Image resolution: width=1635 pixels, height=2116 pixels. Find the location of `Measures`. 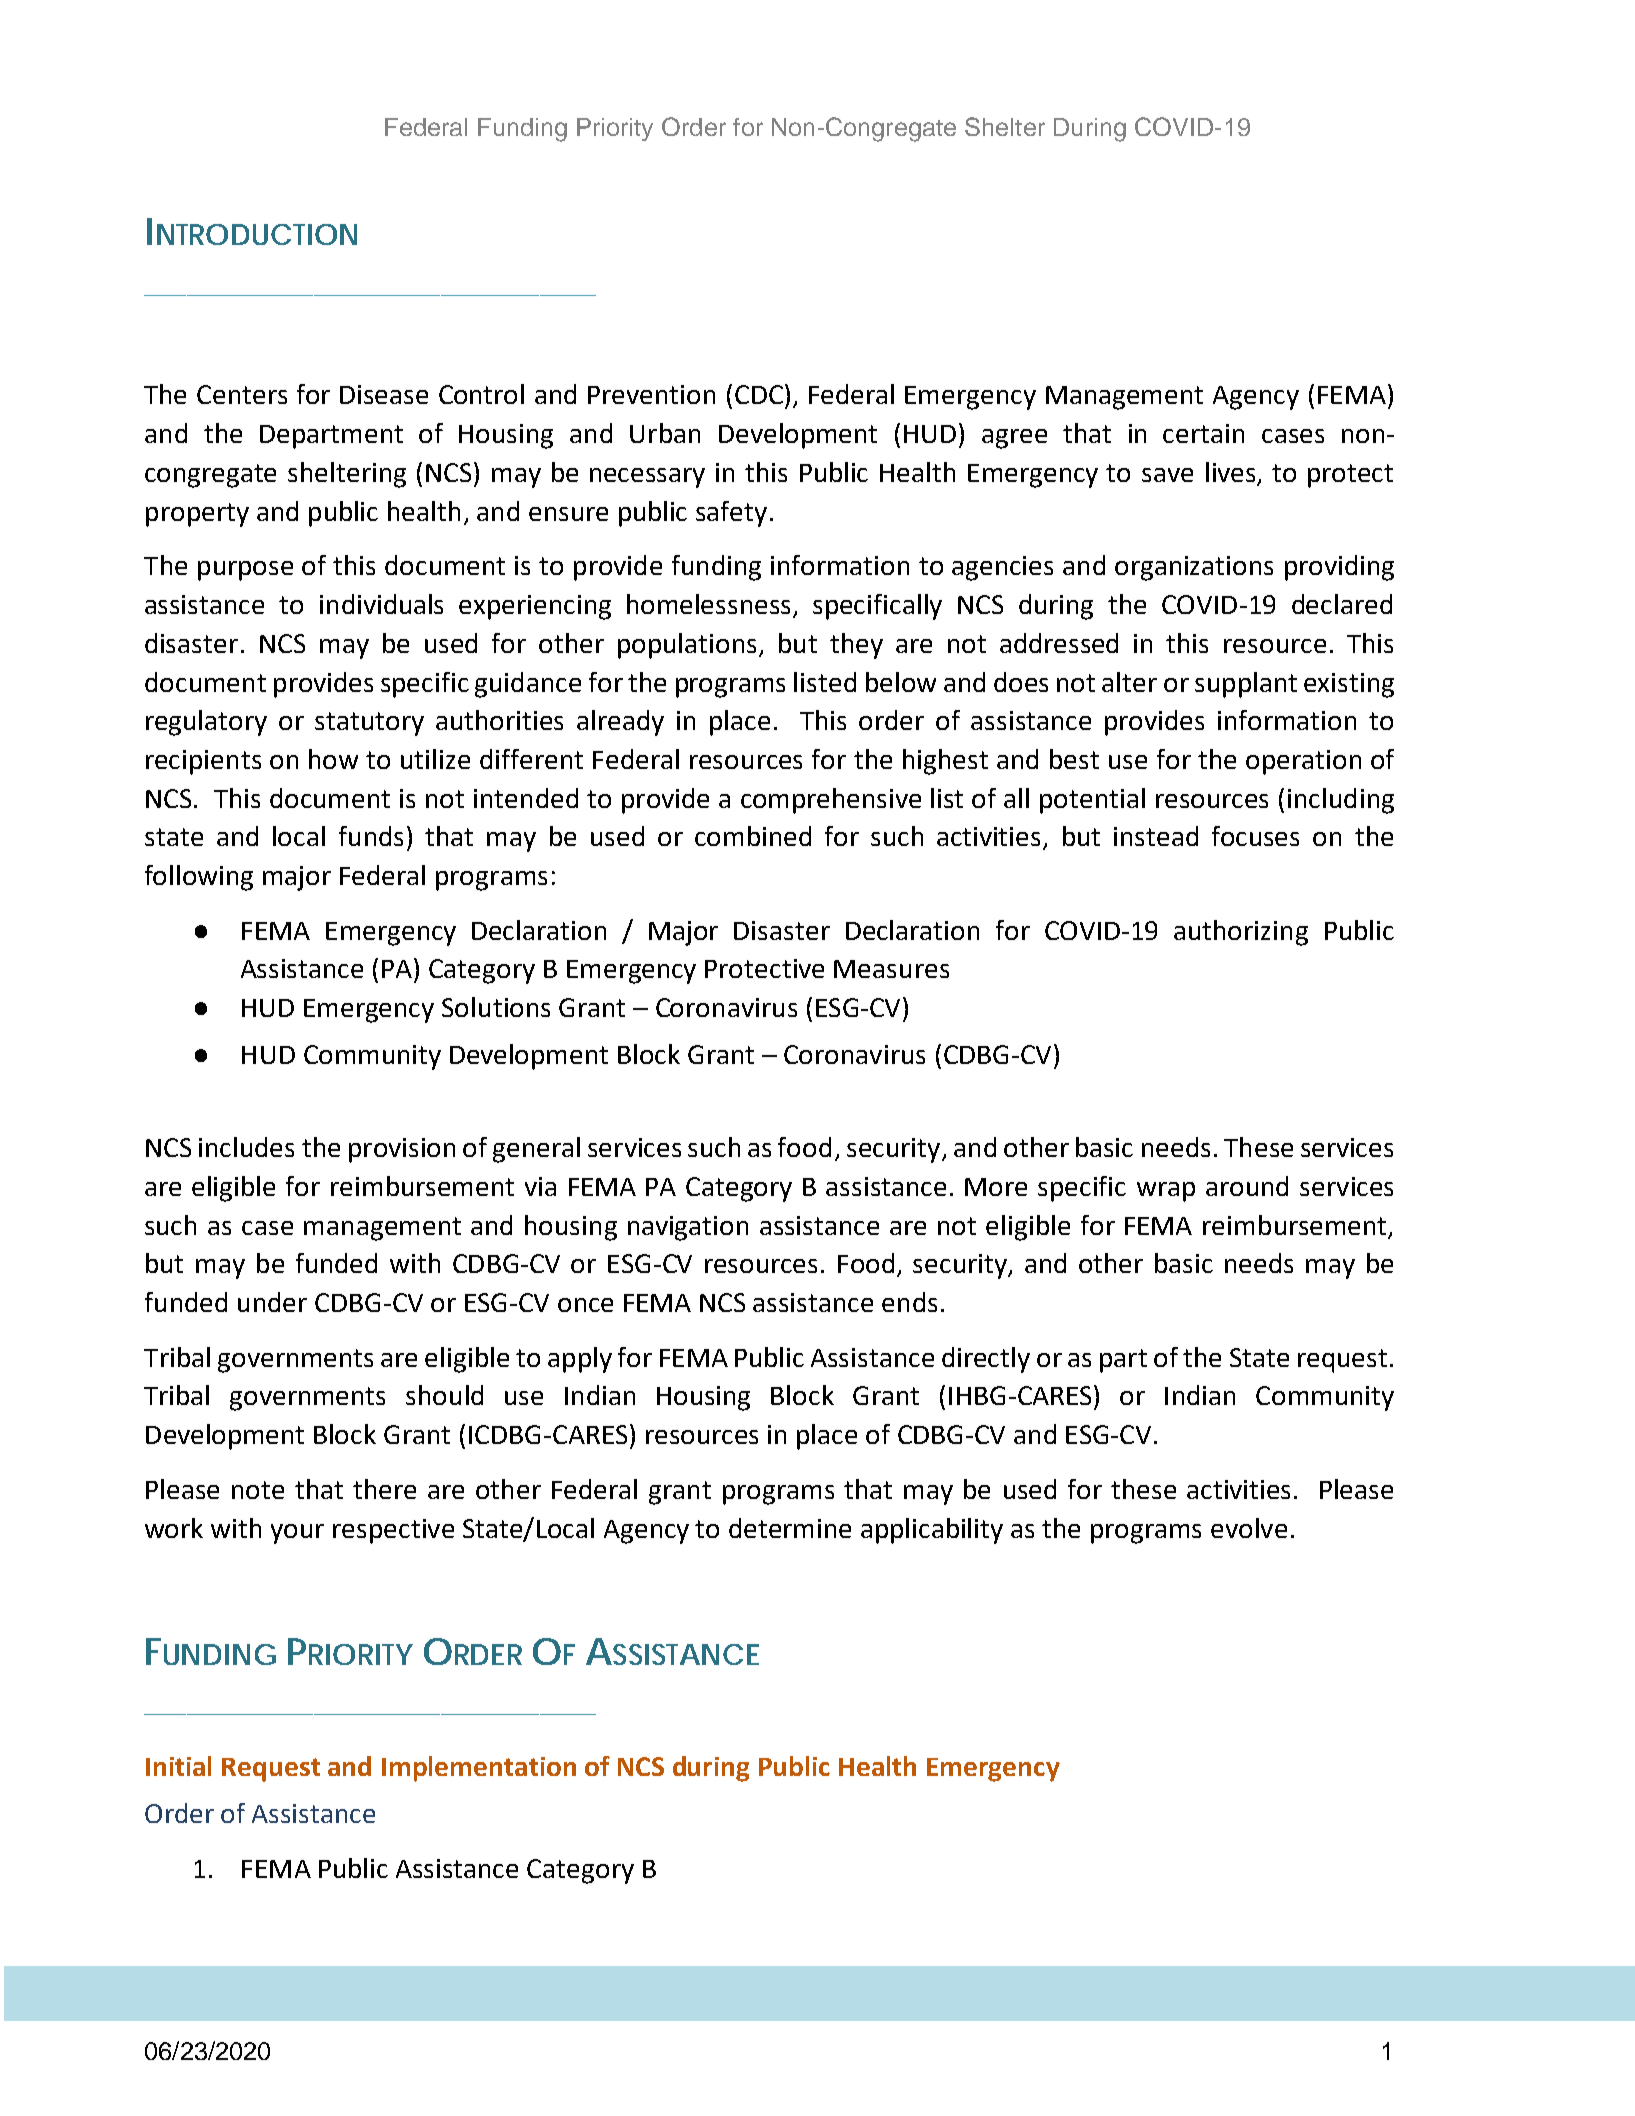

Measures is located at coordinates (891, 969).
